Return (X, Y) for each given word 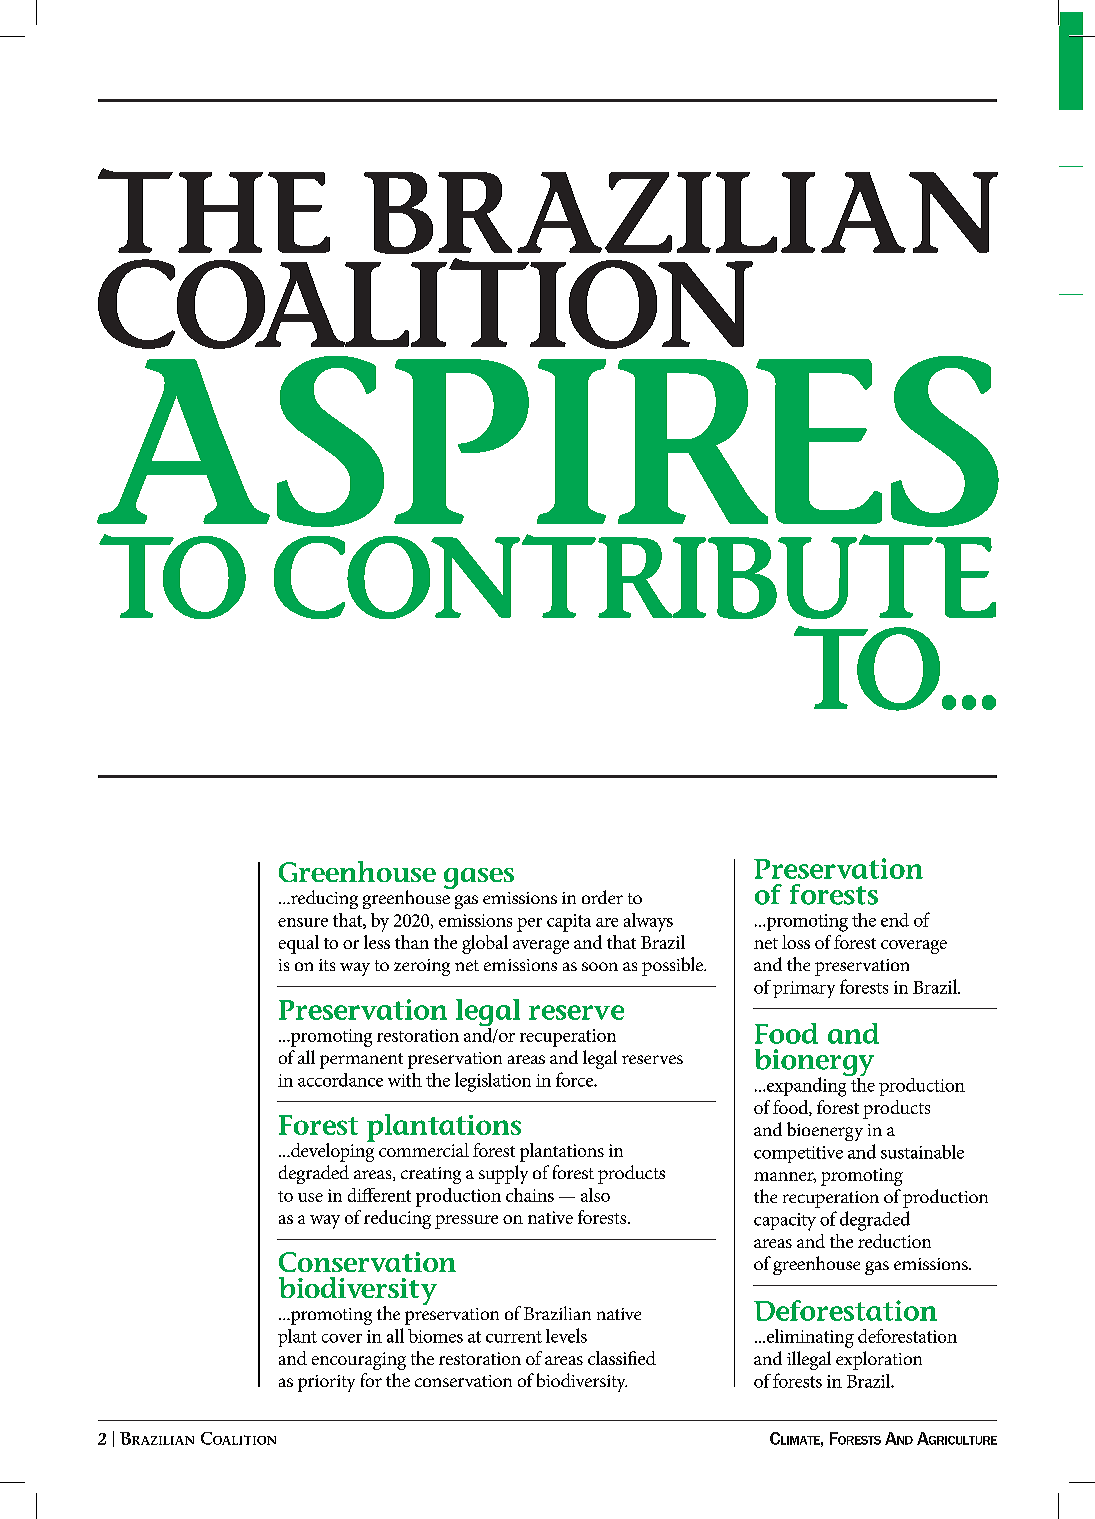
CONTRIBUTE (635, 576)
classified (622, 1358)
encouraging (359, 1361)
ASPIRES (548, 441)
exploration (879, 1360)
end (895, 920)
